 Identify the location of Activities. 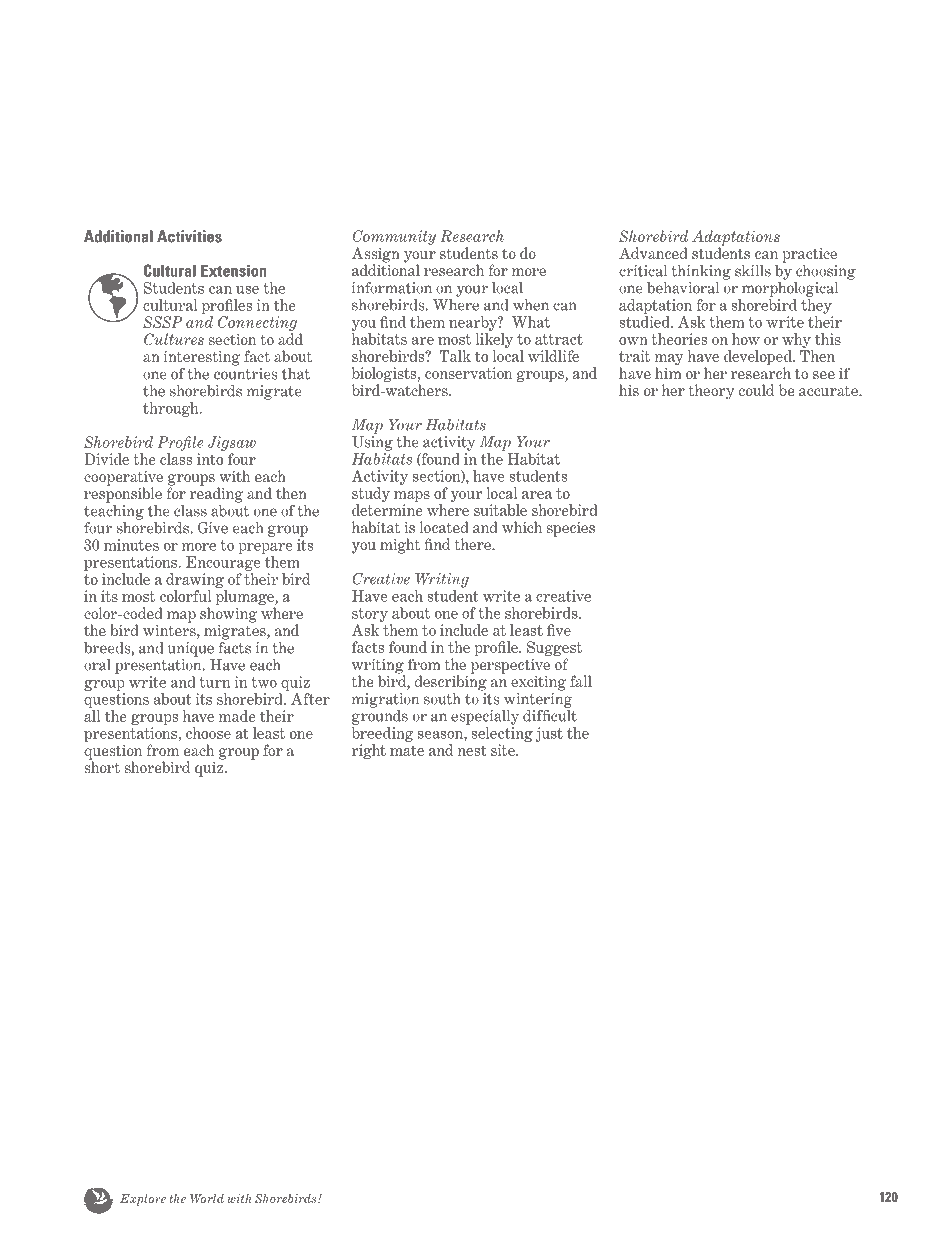
(189, 236).
